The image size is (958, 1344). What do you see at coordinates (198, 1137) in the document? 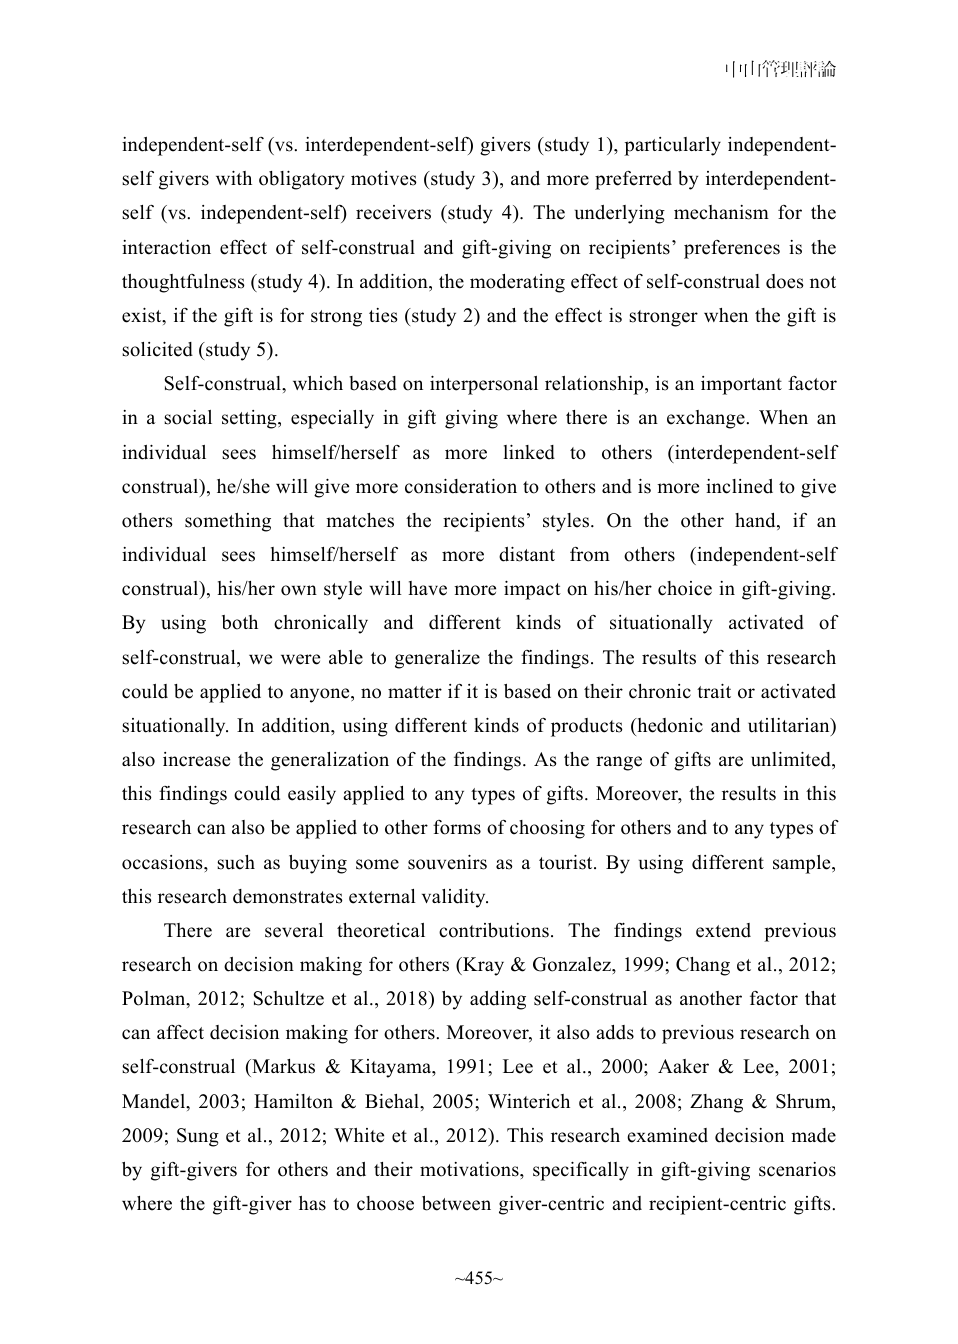
I see `Sung` at bounding box center [198, 1137].
